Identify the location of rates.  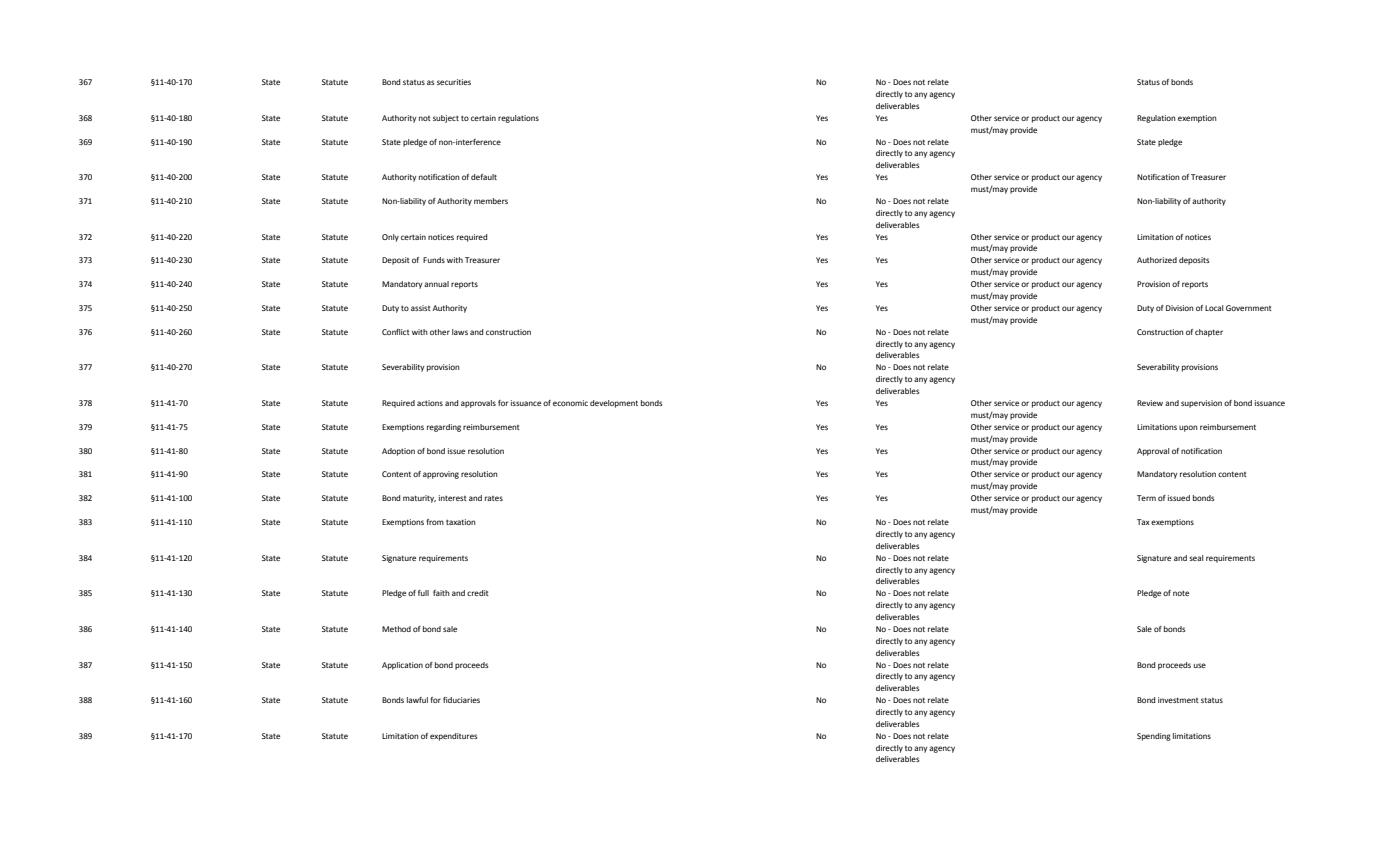
(494, 498).
